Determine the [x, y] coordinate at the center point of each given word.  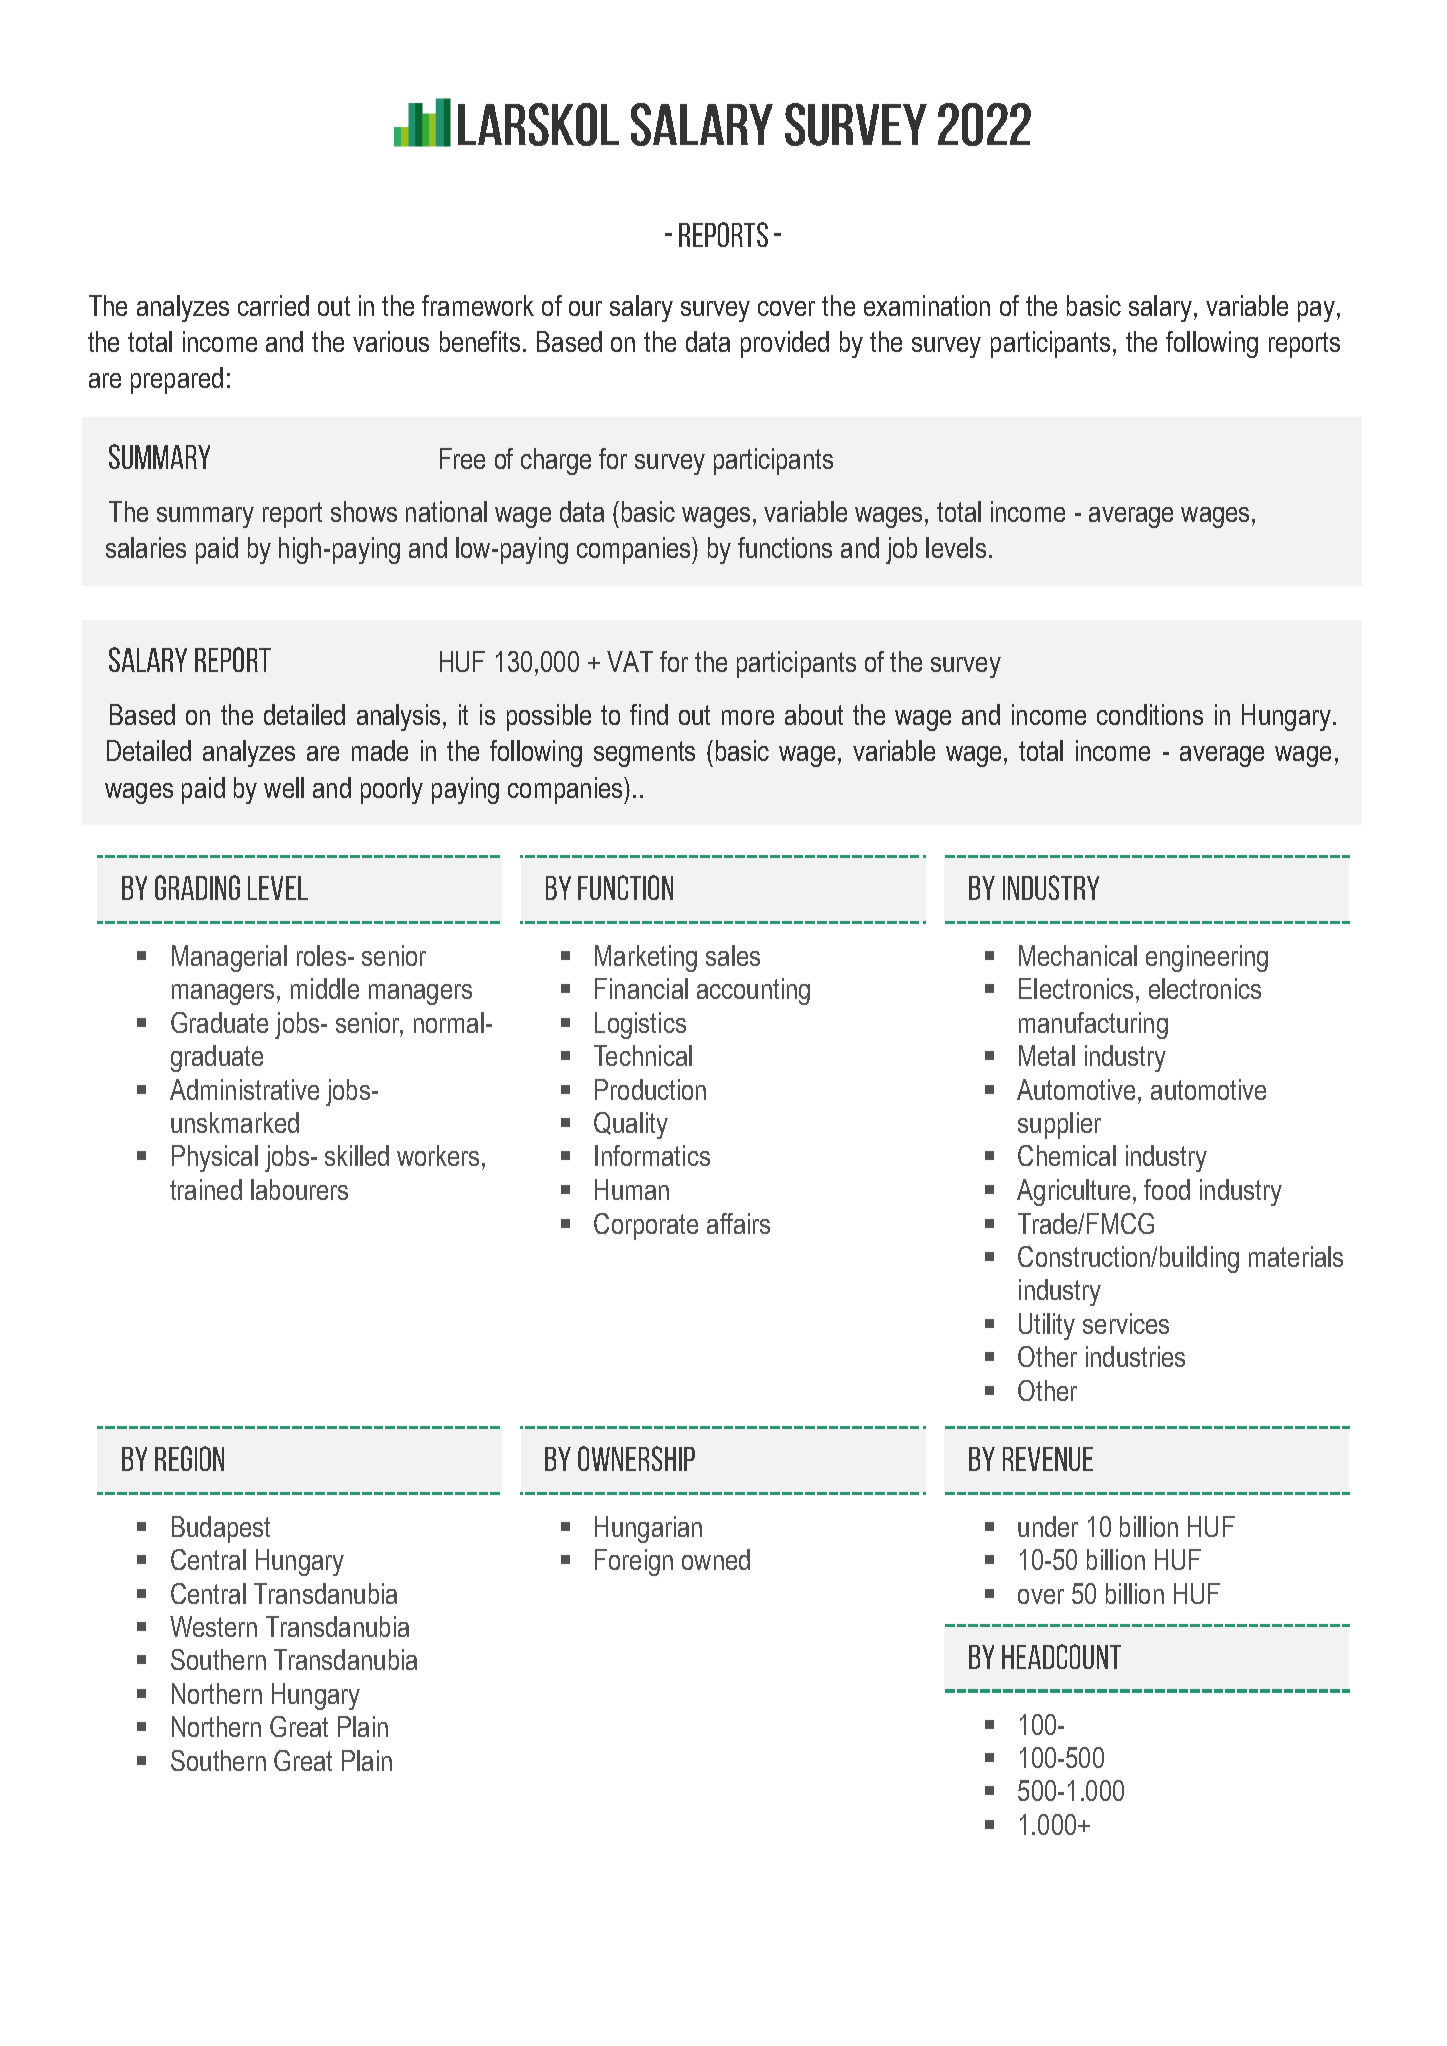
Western [213, 1626]
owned [716, 1559]
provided [785, 344]
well [284, 787]
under [1048, 1526]
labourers [299, 1189]
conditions [1150, 714]
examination [927, 305]
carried [273, 305]
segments [644, 754]
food [1167, 1189]
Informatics [652, 1155]
